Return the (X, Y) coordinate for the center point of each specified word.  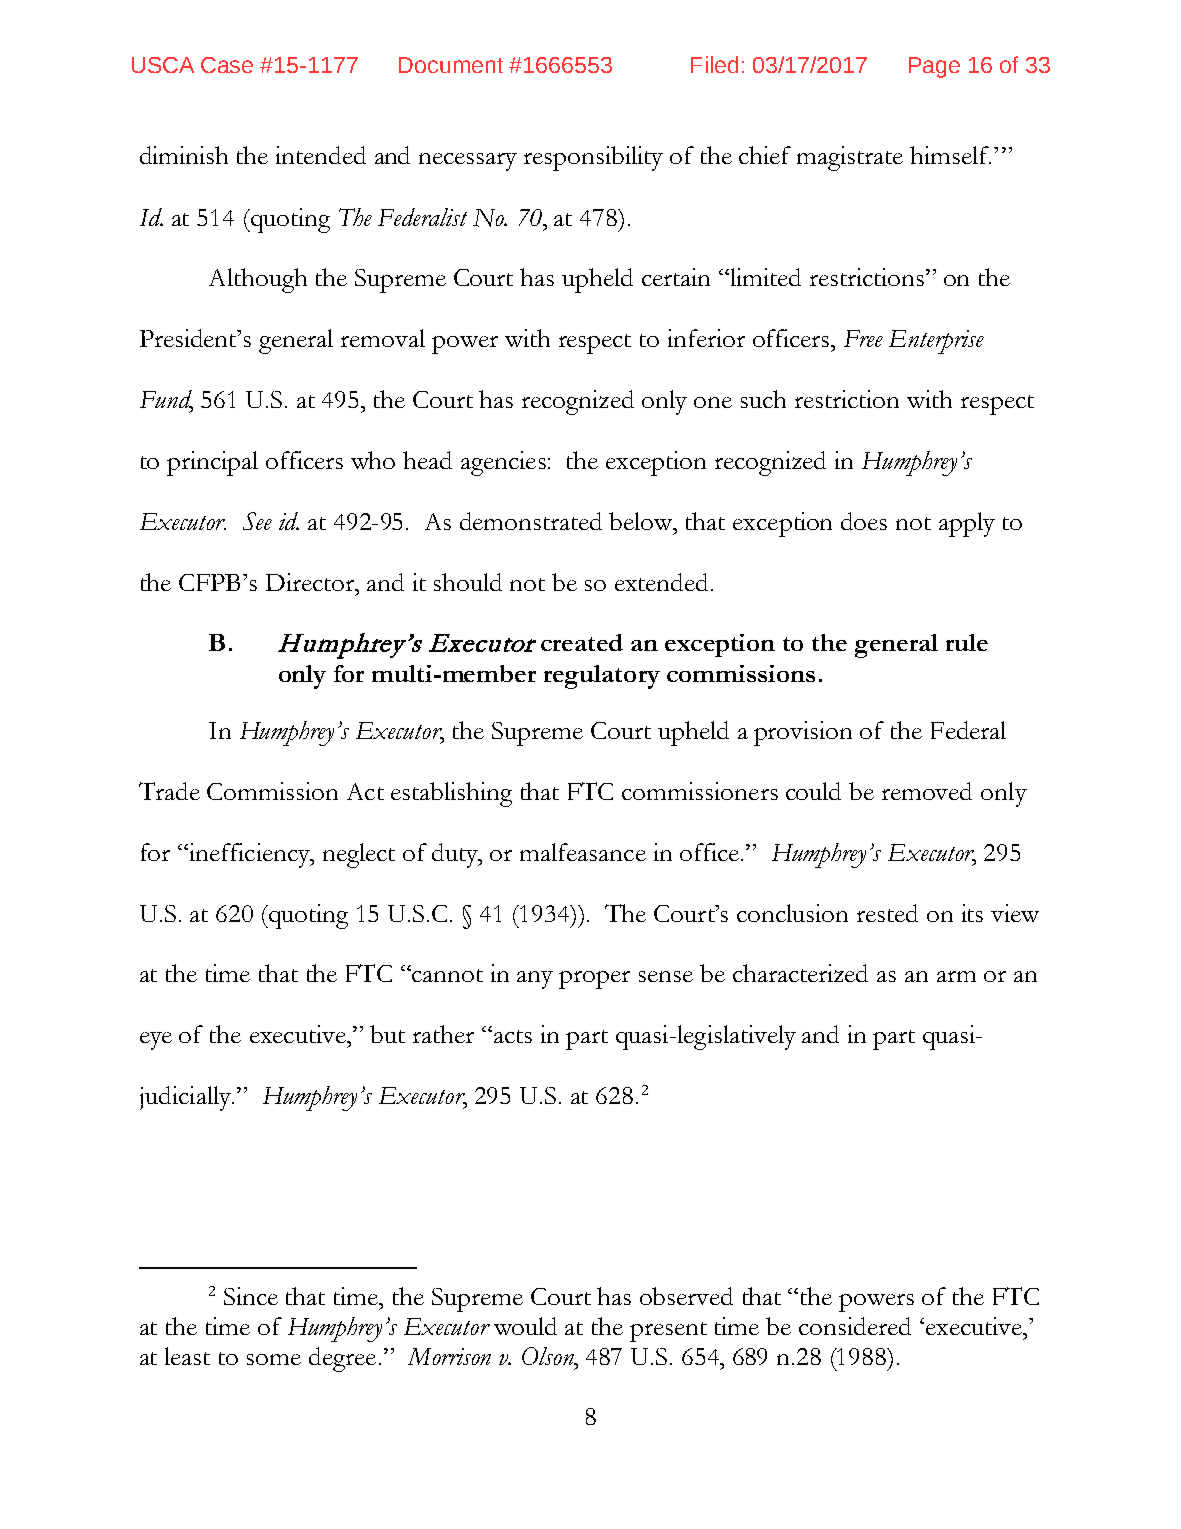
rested (887, 913)
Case (227, 65)
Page (934, 67)
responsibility (593, 158)
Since (251, 1296)
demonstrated (531, 521)
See (257, 521)
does (864, 521)
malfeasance (583, 852)
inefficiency (249, 855)
